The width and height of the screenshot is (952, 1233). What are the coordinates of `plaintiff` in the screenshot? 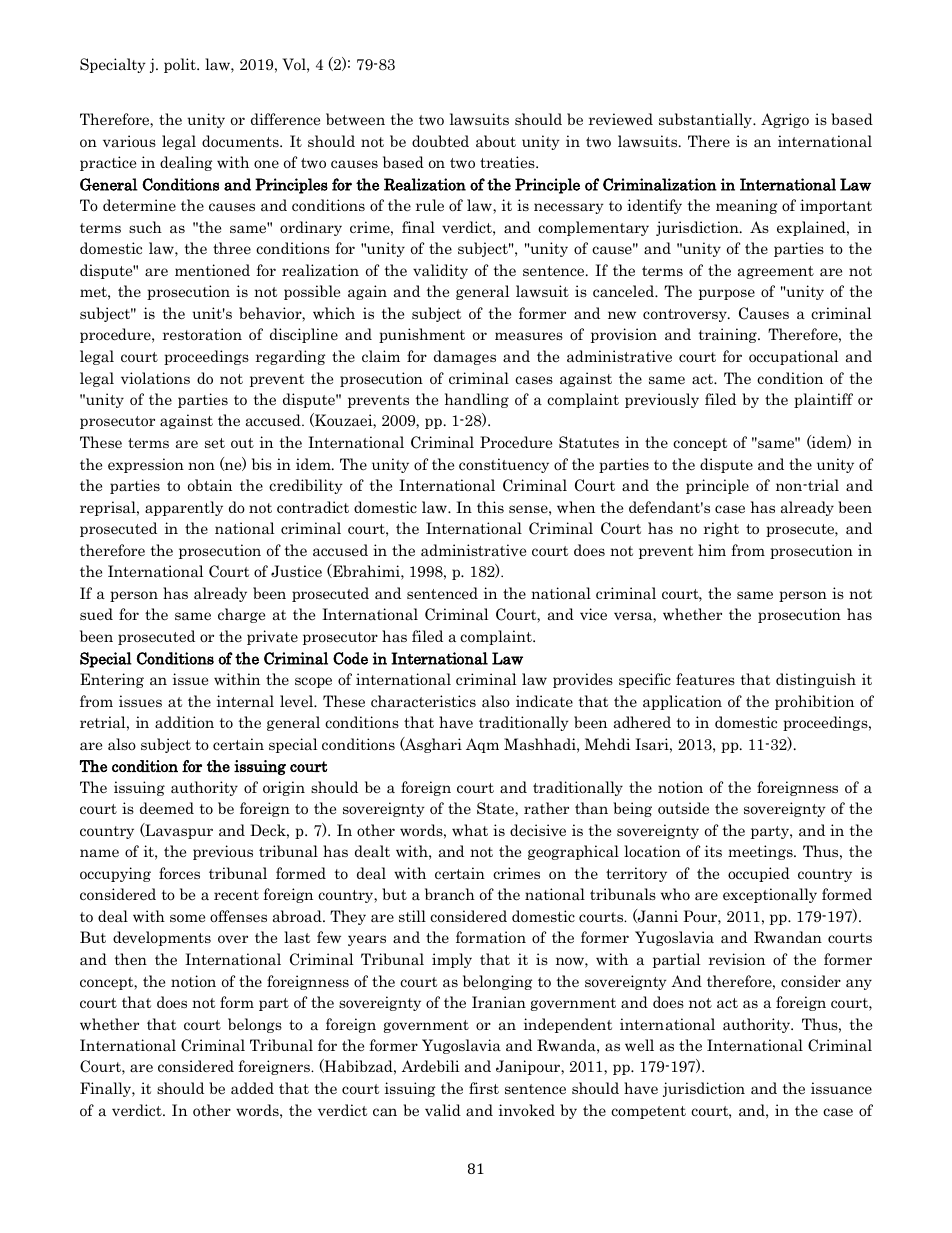 It's located at (823, 400).
